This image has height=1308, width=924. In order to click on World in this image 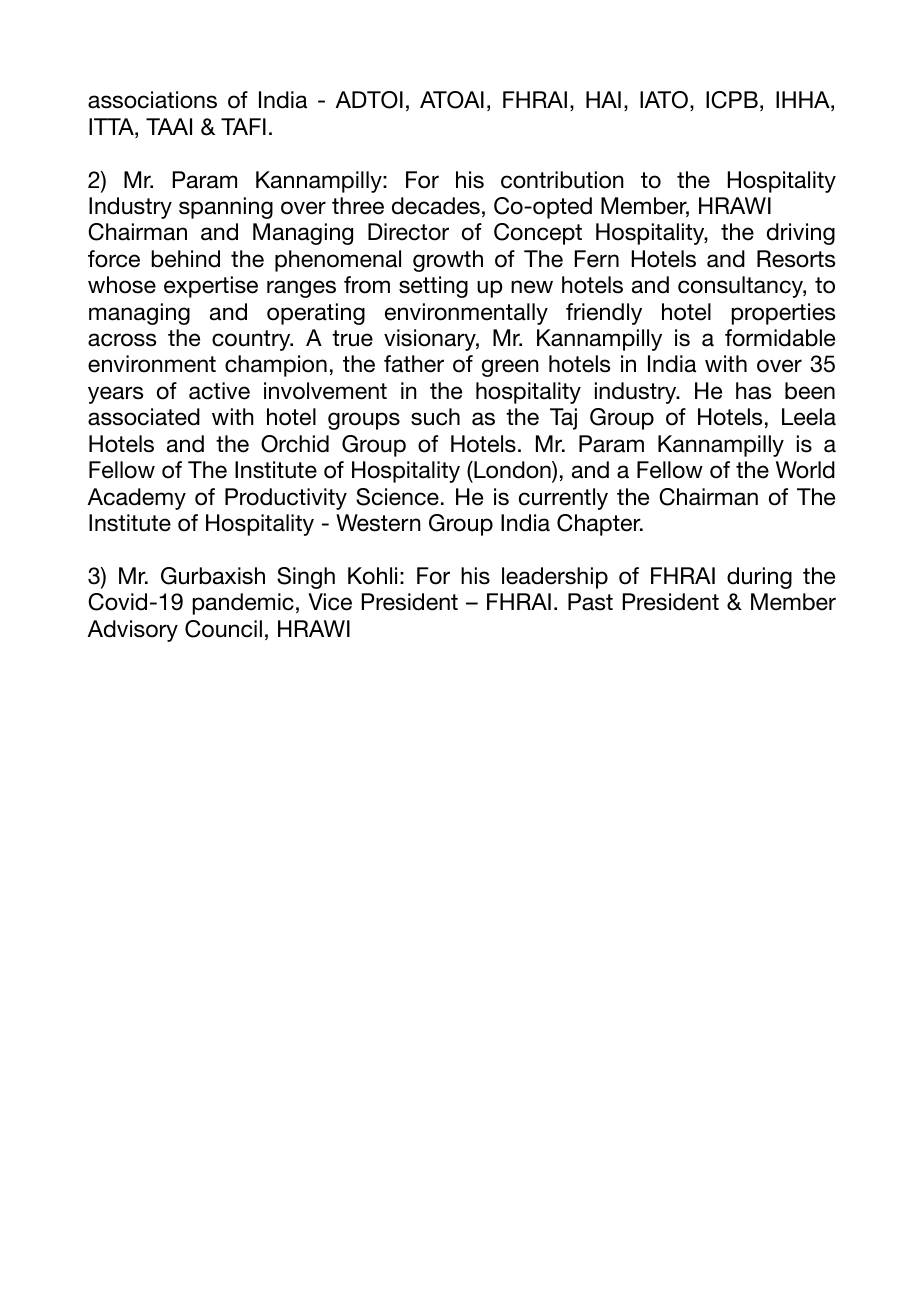, I will do `click(805, 470)`.
